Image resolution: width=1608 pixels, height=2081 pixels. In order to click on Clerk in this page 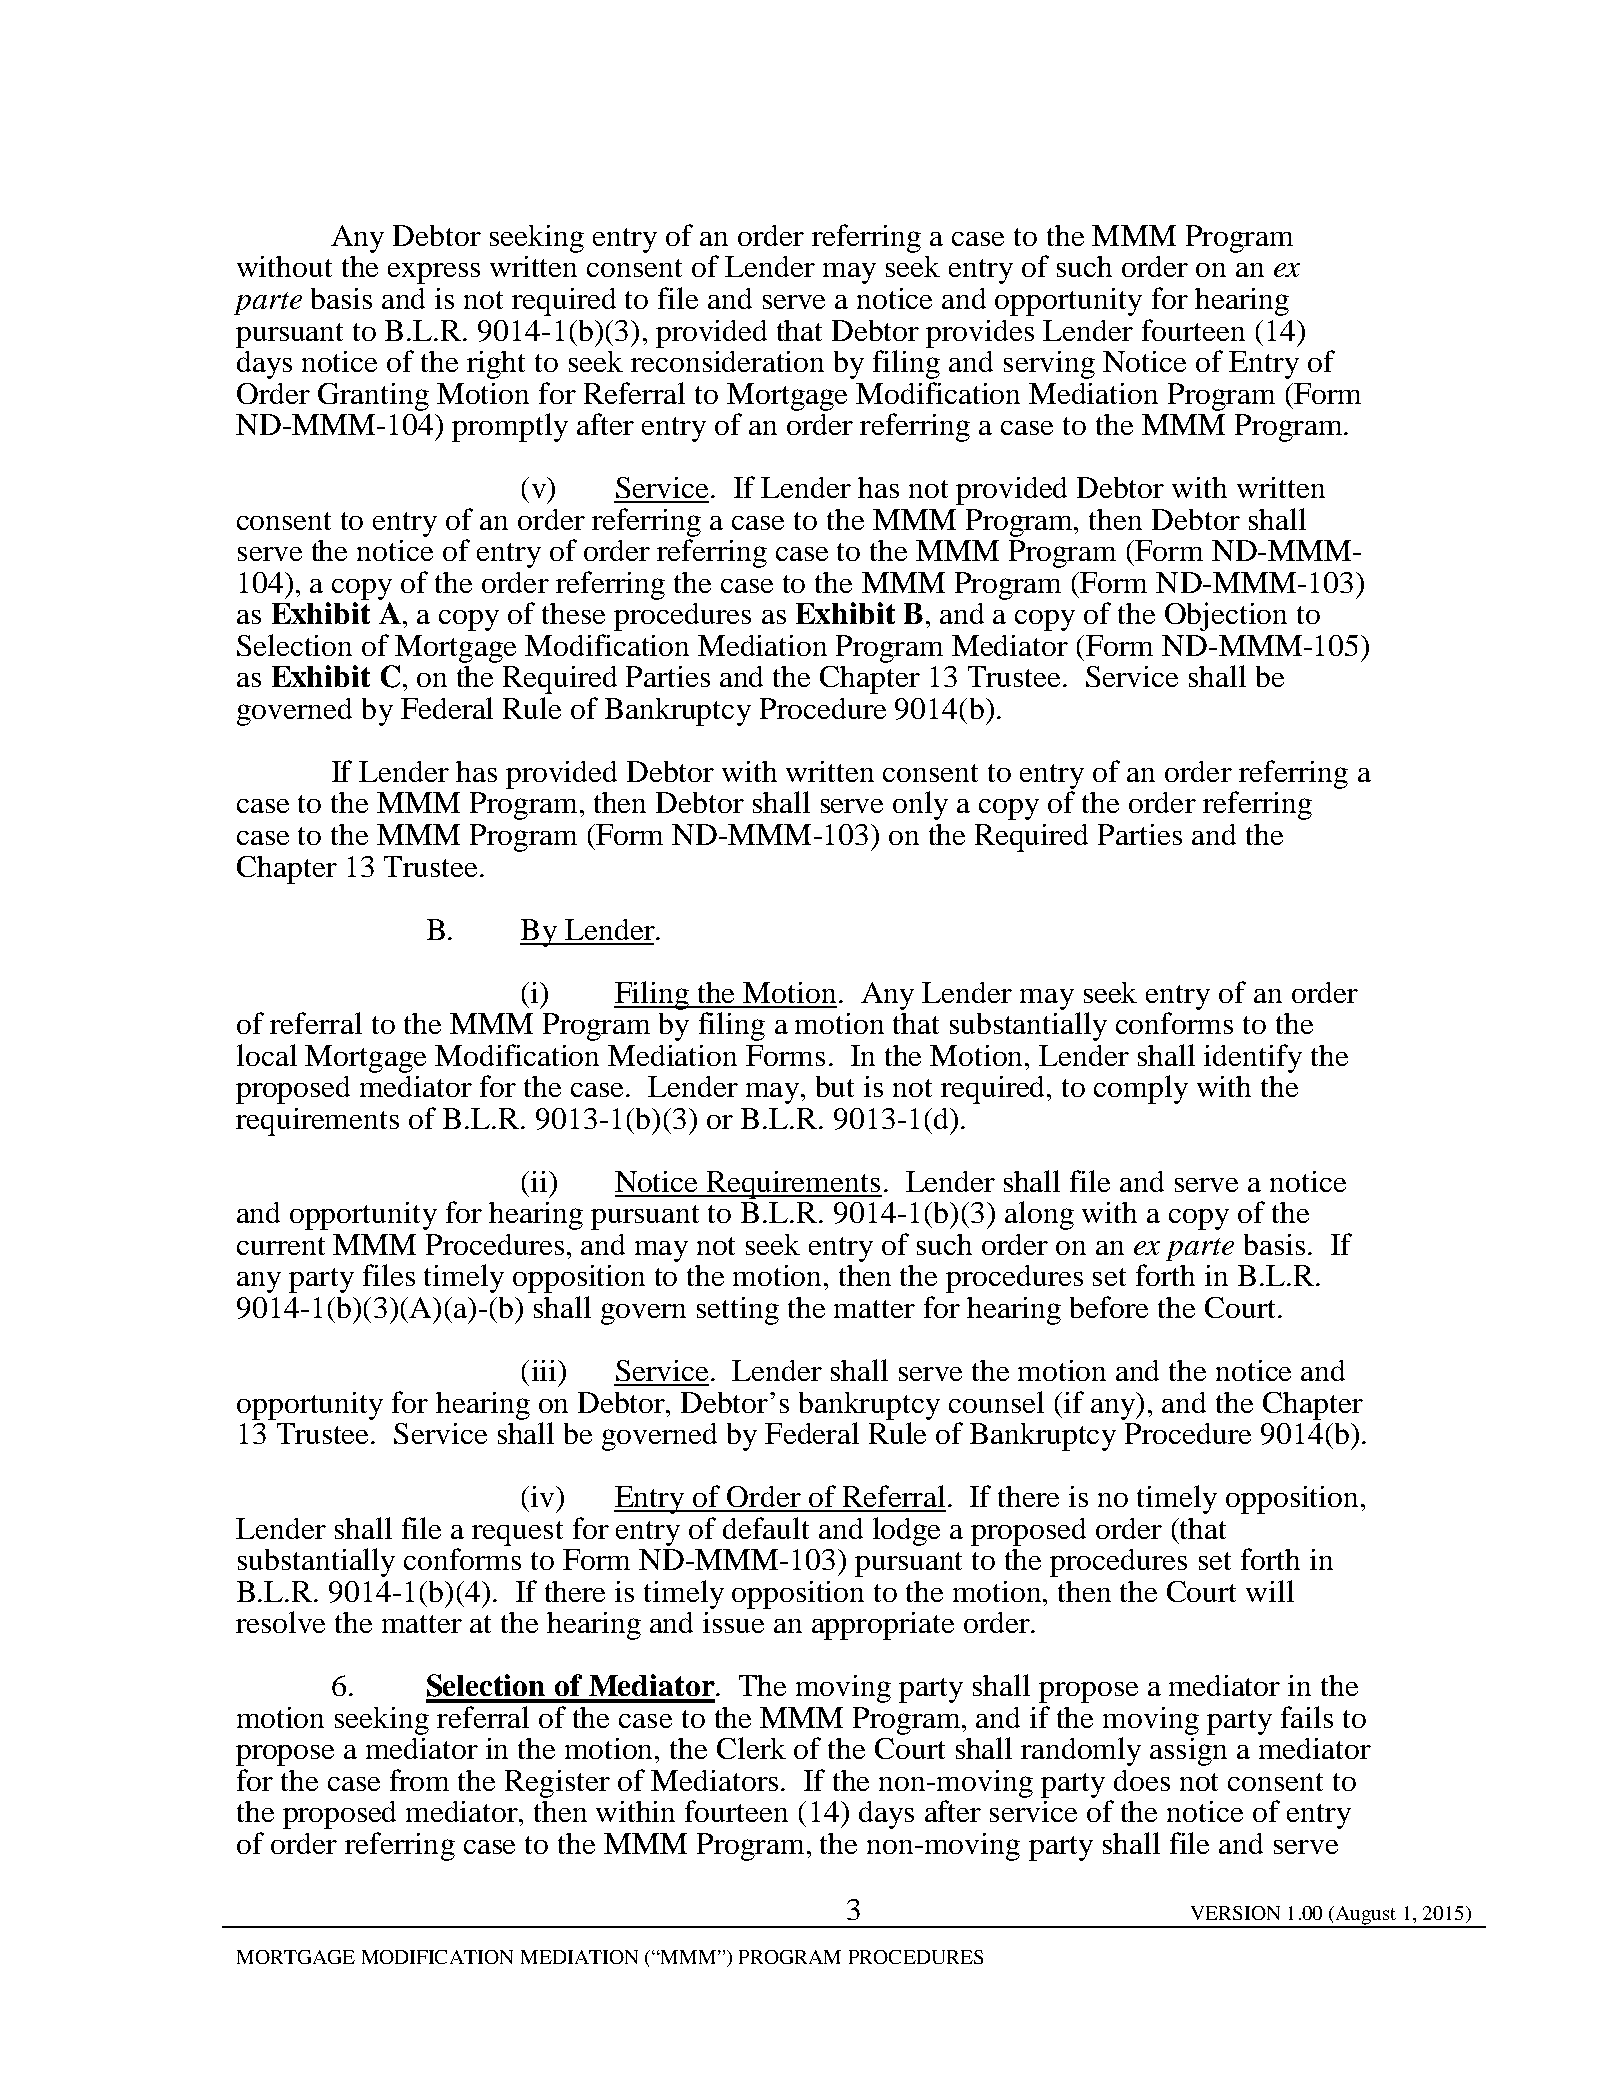, I will do `click(751, 1748)`.
